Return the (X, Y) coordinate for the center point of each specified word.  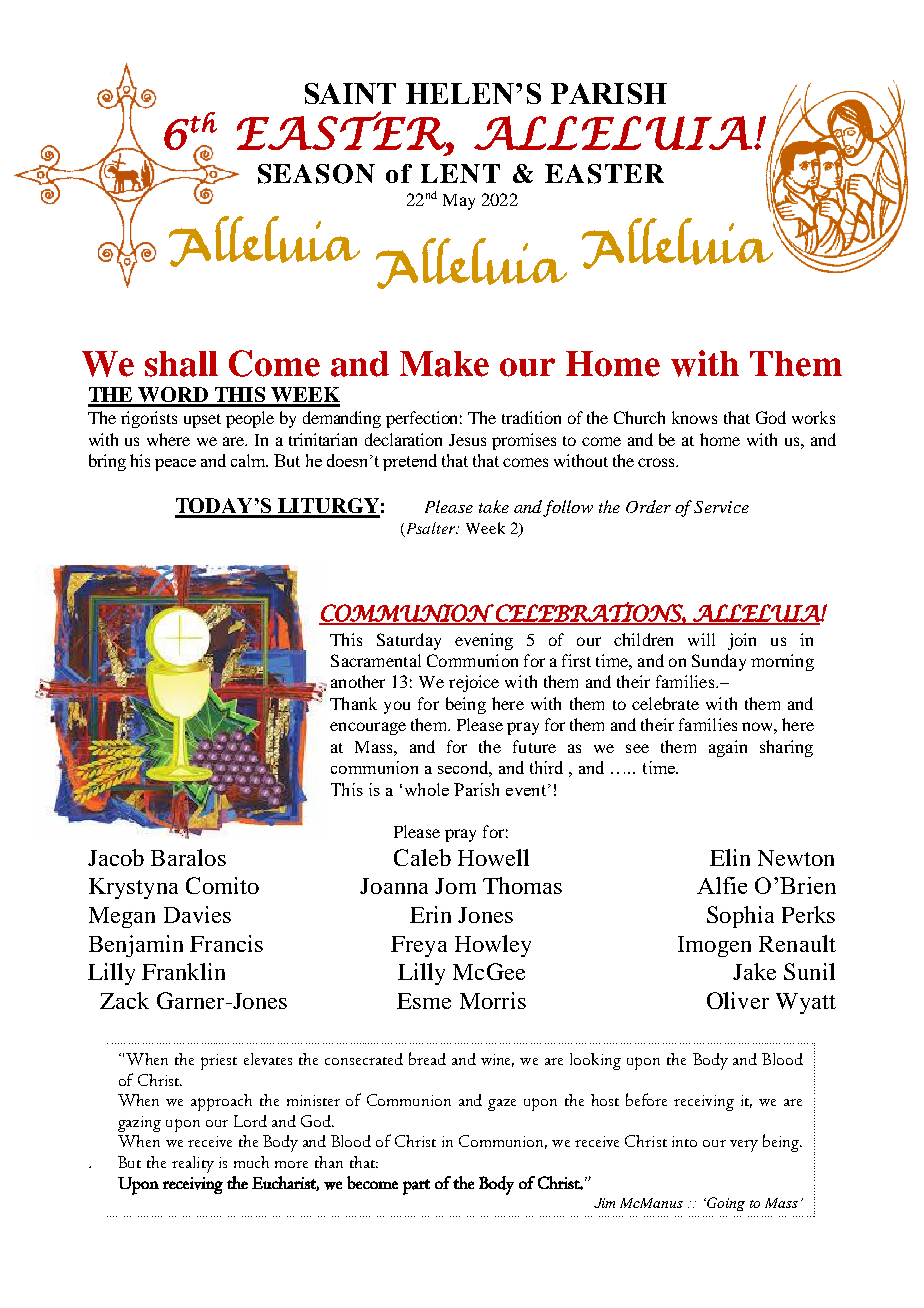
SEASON (316, 174)
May (459, 202)
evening (484, 641)
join (742, 641)
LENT (460, 173)
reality (193, 1164)
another (358, 681)
